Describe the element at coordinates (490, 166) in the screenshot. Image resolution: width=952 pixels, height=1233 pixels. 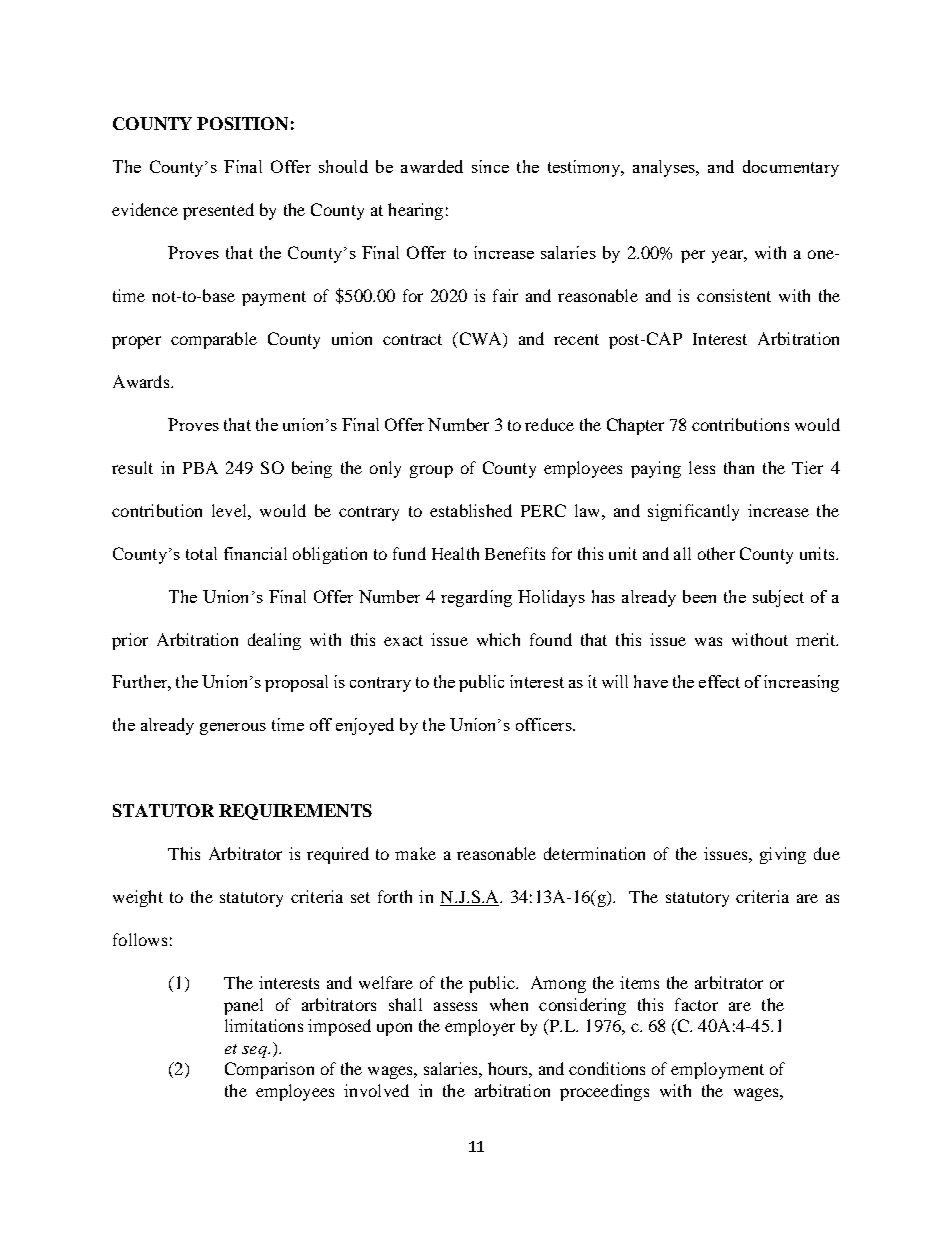
I see `since` at that location.
